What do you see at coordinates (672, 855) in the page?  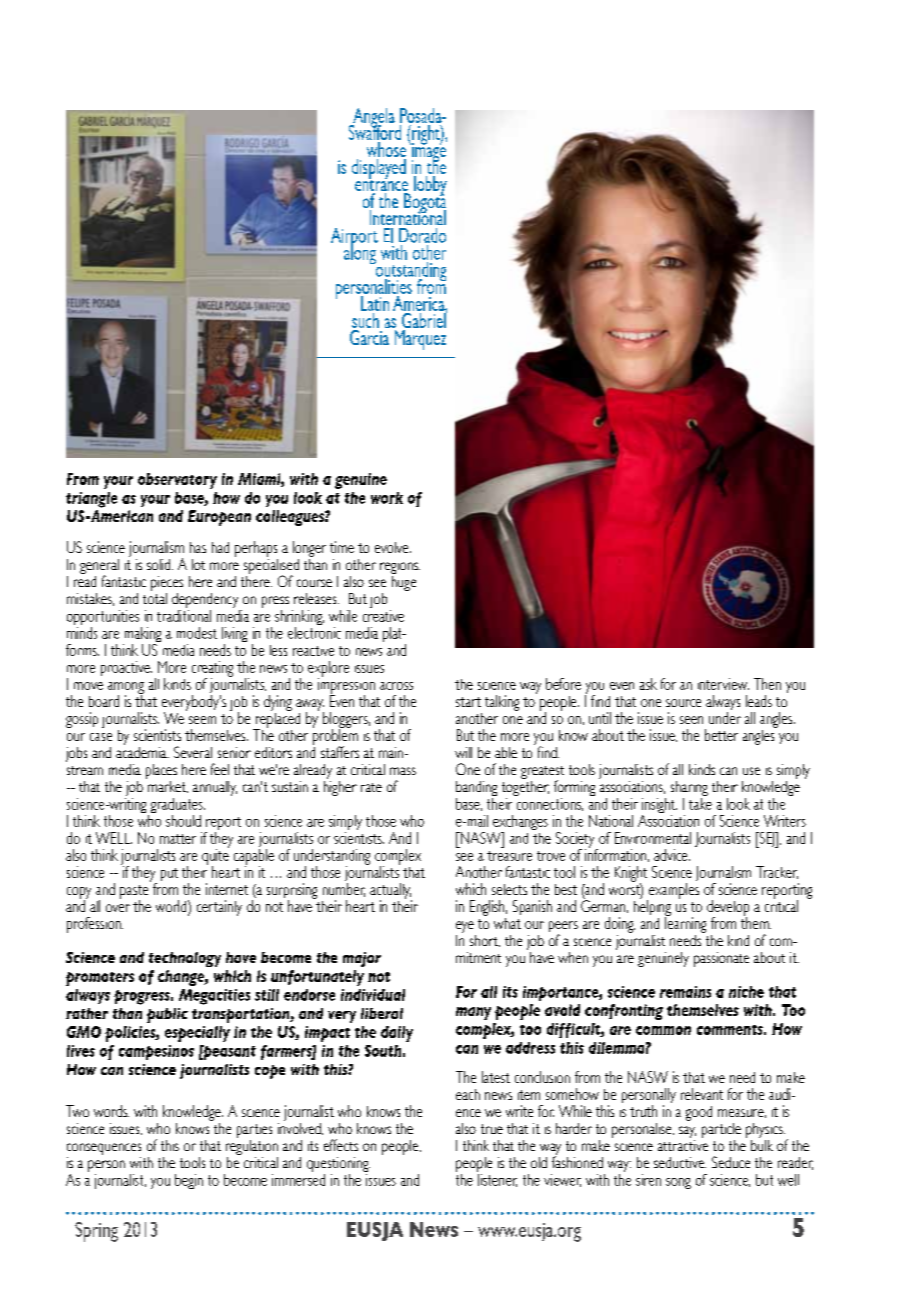 I see `advice` at bounding box center [672, 855].
